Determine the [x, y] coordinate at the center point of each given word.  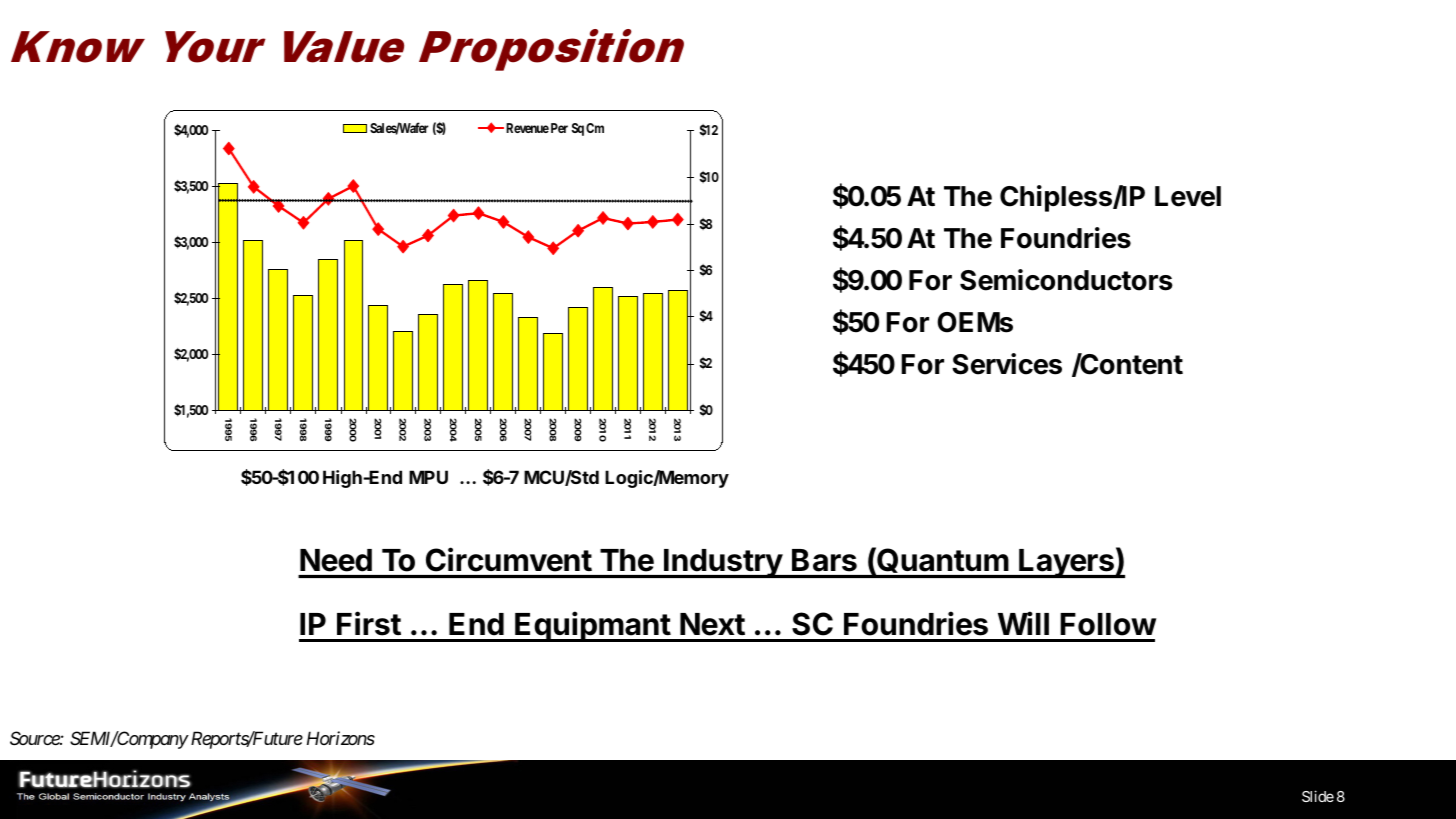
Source [35, 738]
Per [559, 128]
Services [1007, 364]
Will [1023, 623]
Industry [723, 563]
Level [1188, 196]
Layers [1066, 563]
